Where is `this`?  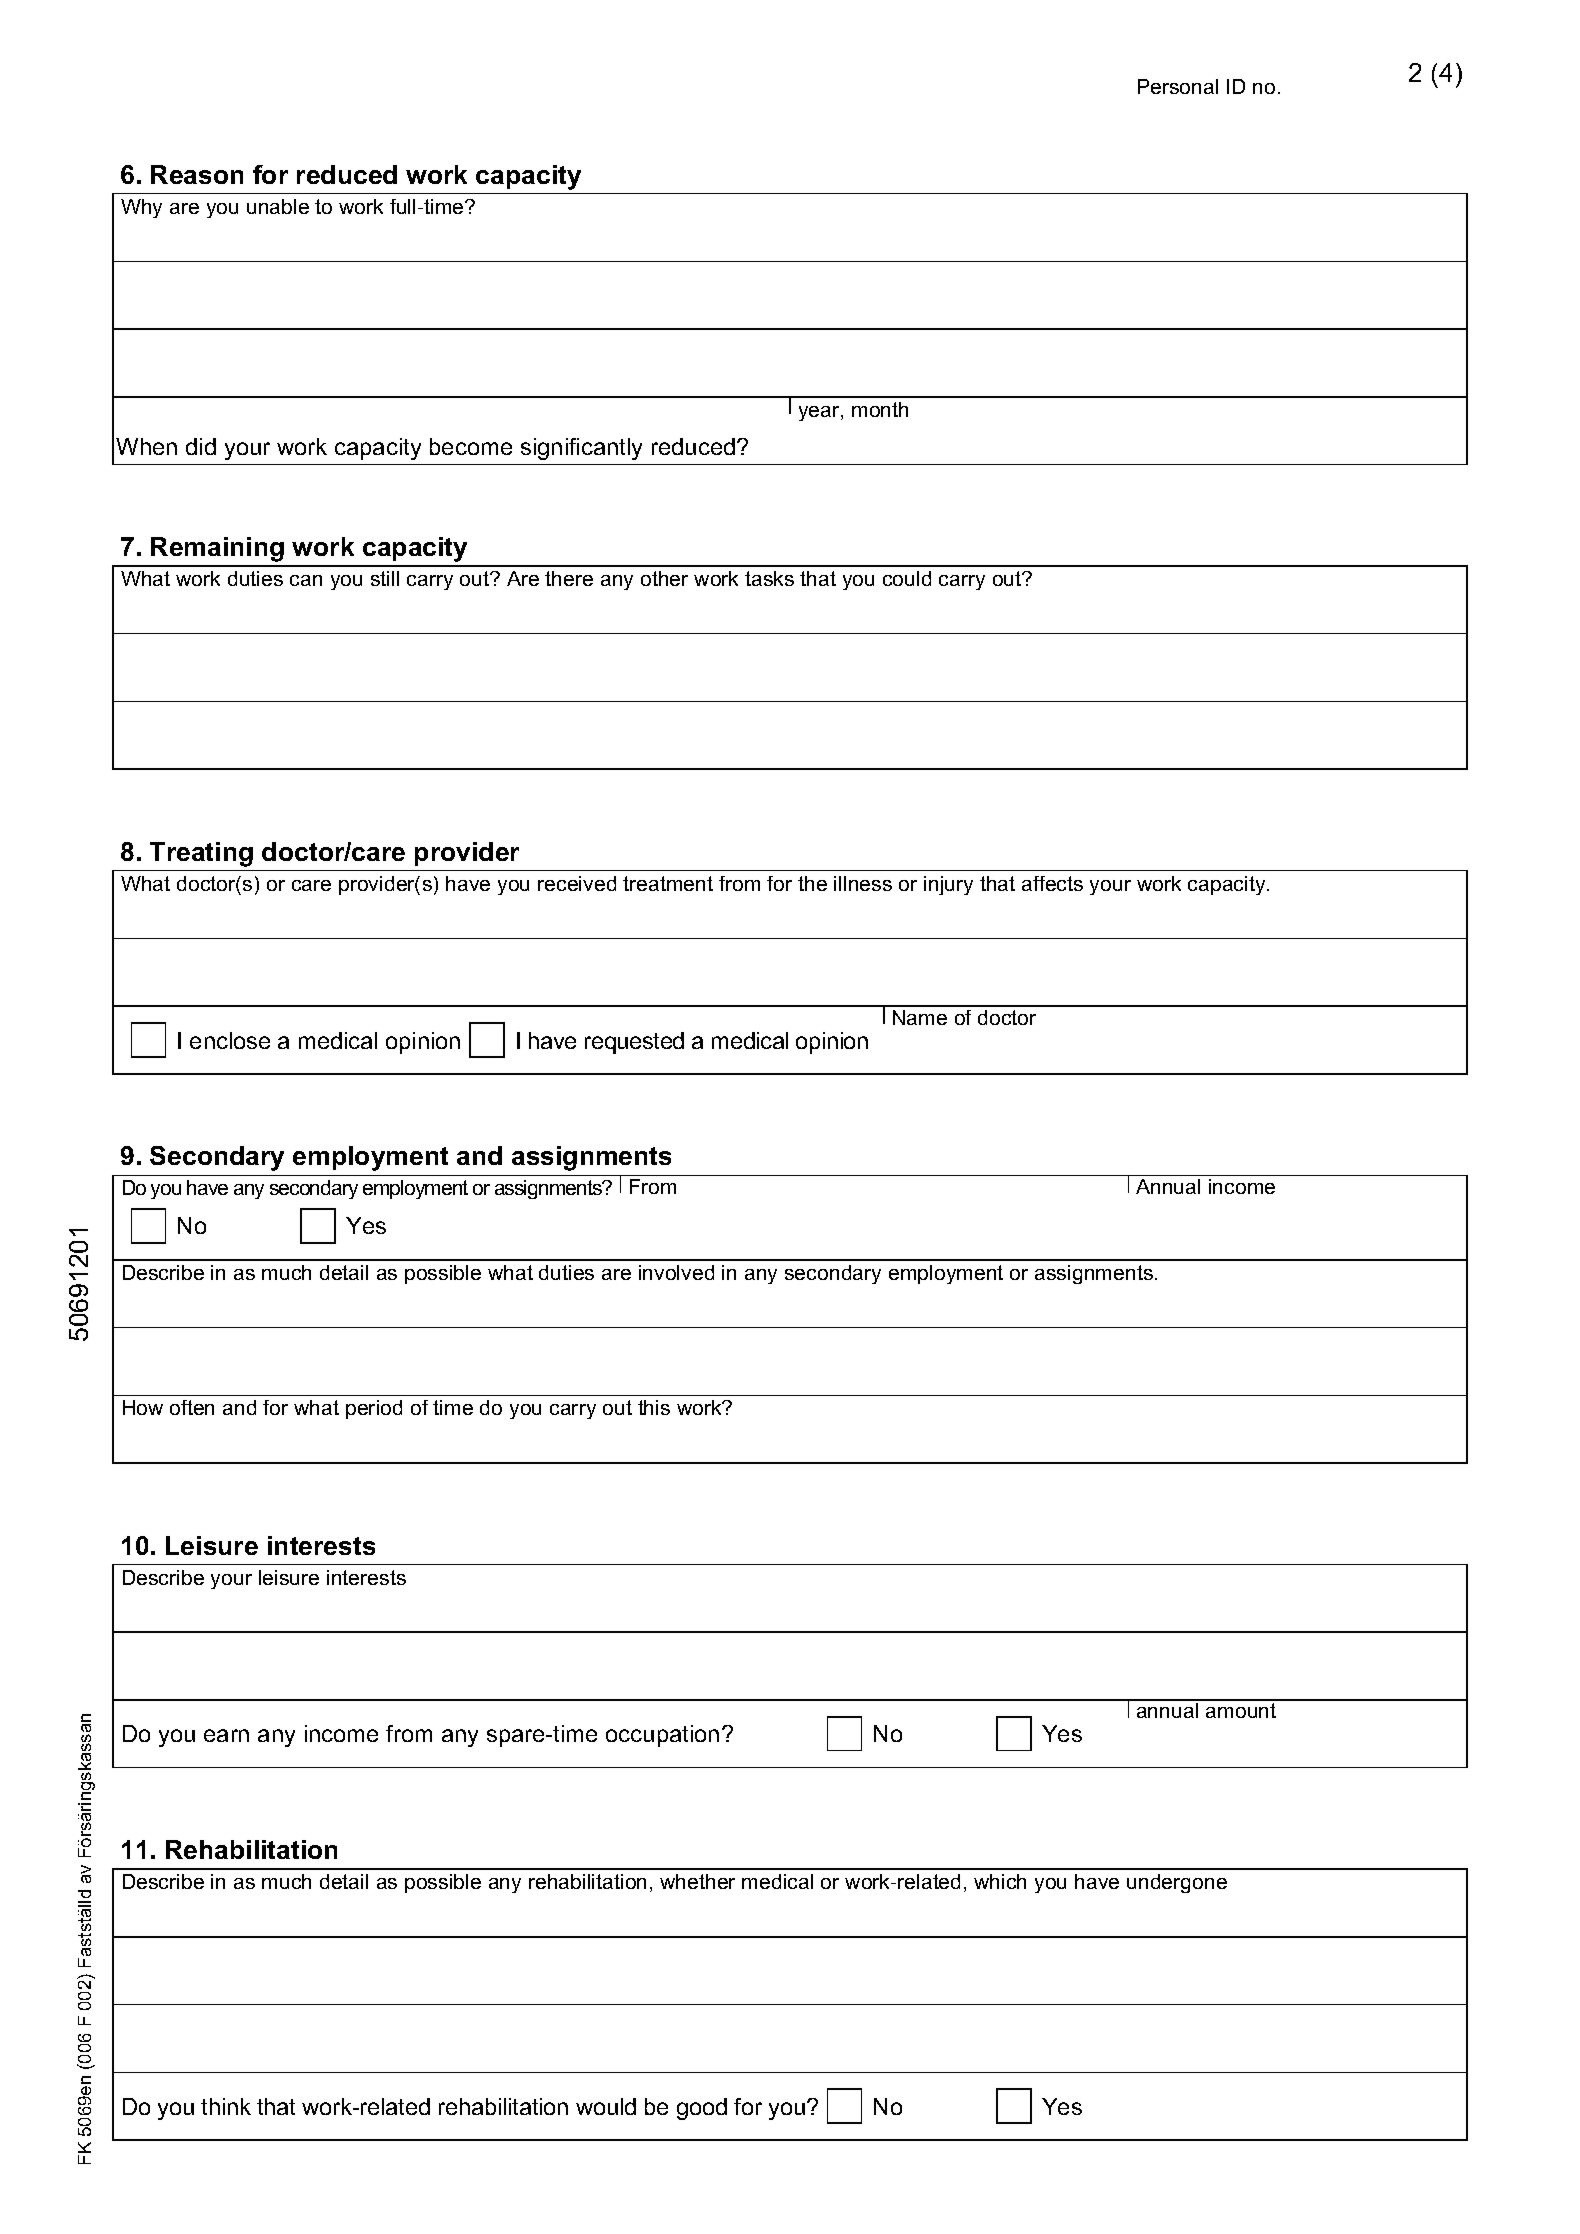
this is located at coordinates (654, 1407).
